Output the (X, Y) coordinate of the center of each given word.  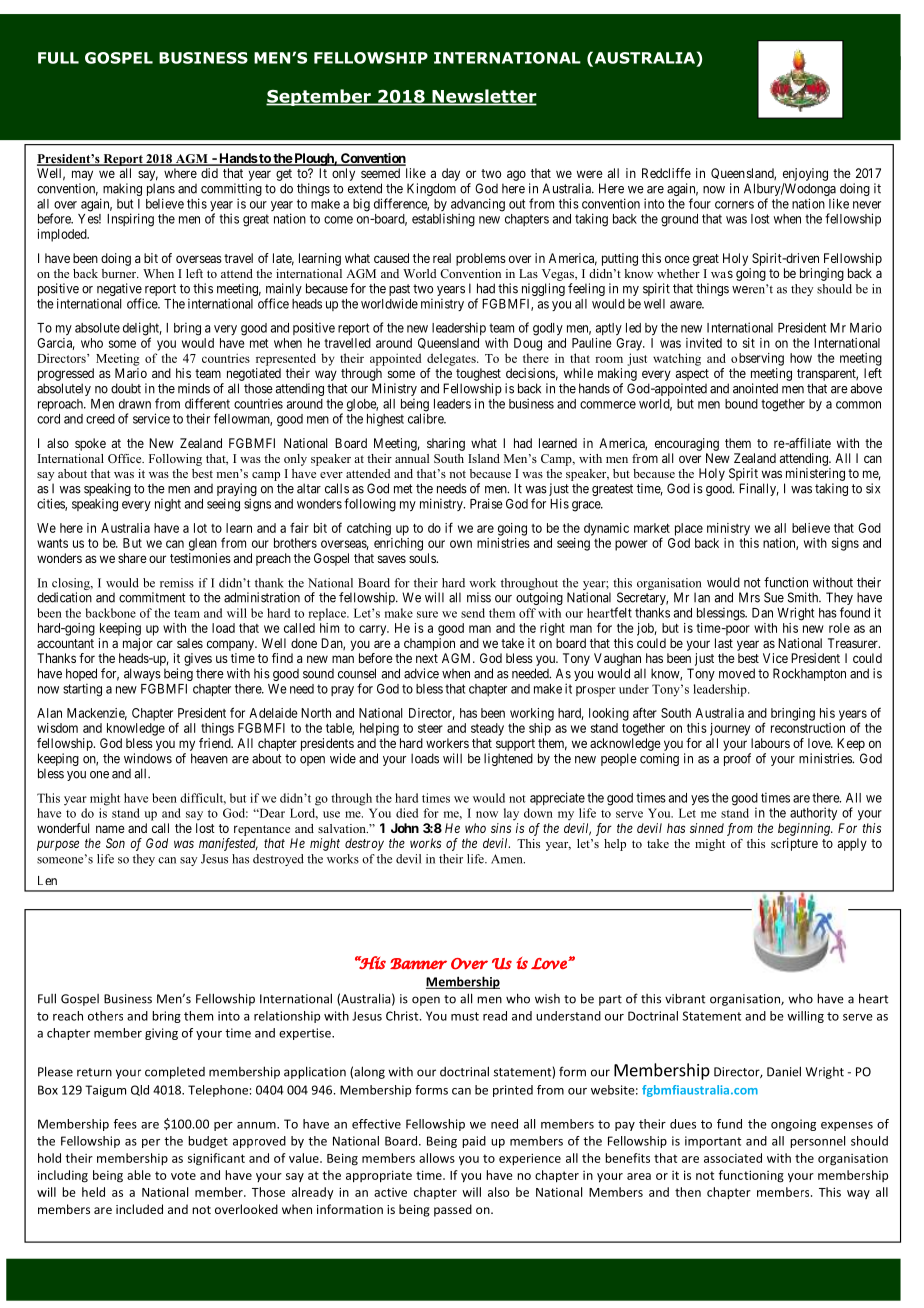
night (168, 505)
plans (161, 191)
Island (484, 458)
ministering (815, 474)
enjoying (805, 174)
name (110, 829)
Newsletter (483, 97)
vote (183, 1175)
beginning (805, 829)
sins (501, 828)
